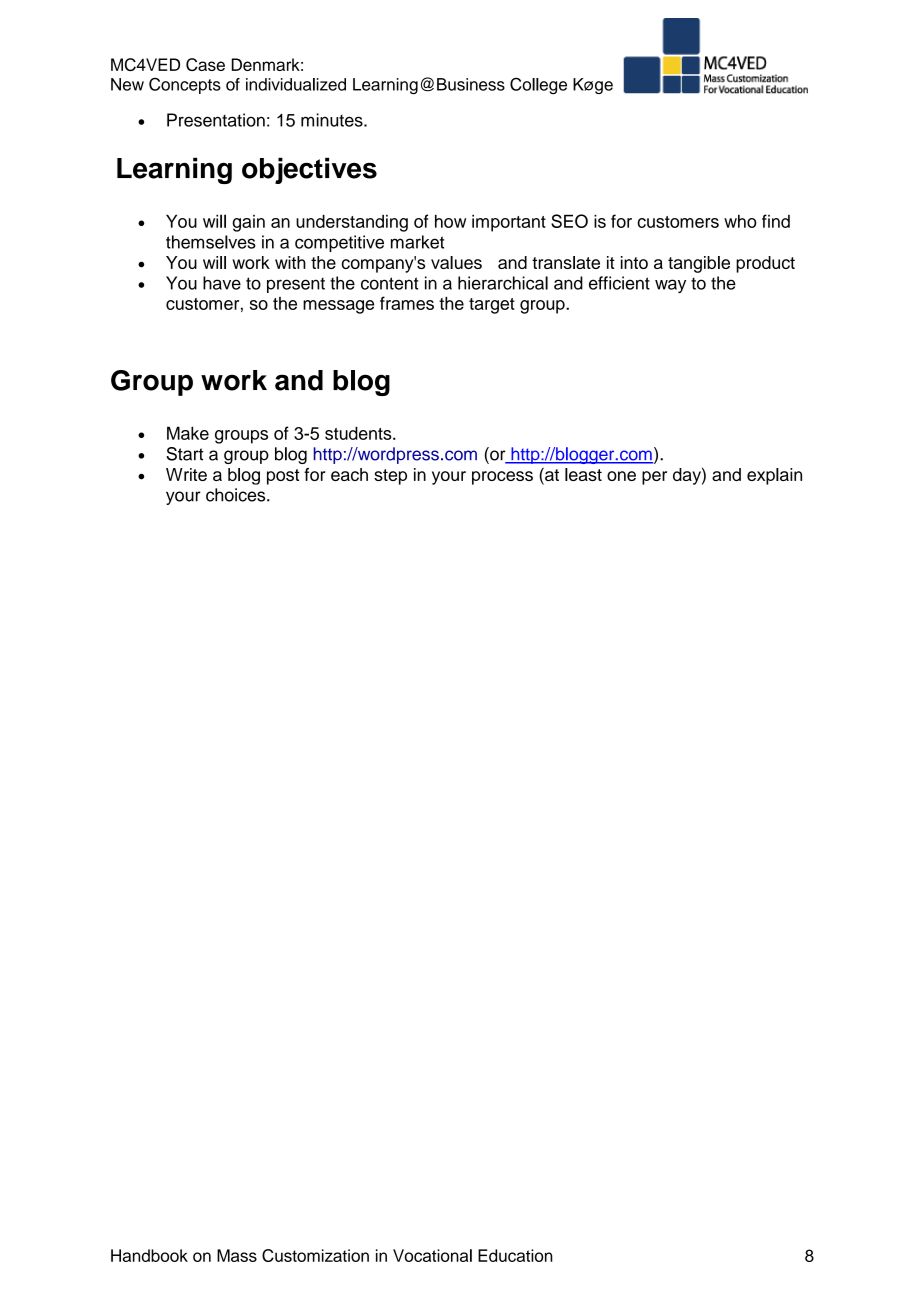 Image resolution: width=924 pixels, height=1308 pixels. Describe the element at coordinates (185, 85) in the page. I see `Concepts` at that location.
